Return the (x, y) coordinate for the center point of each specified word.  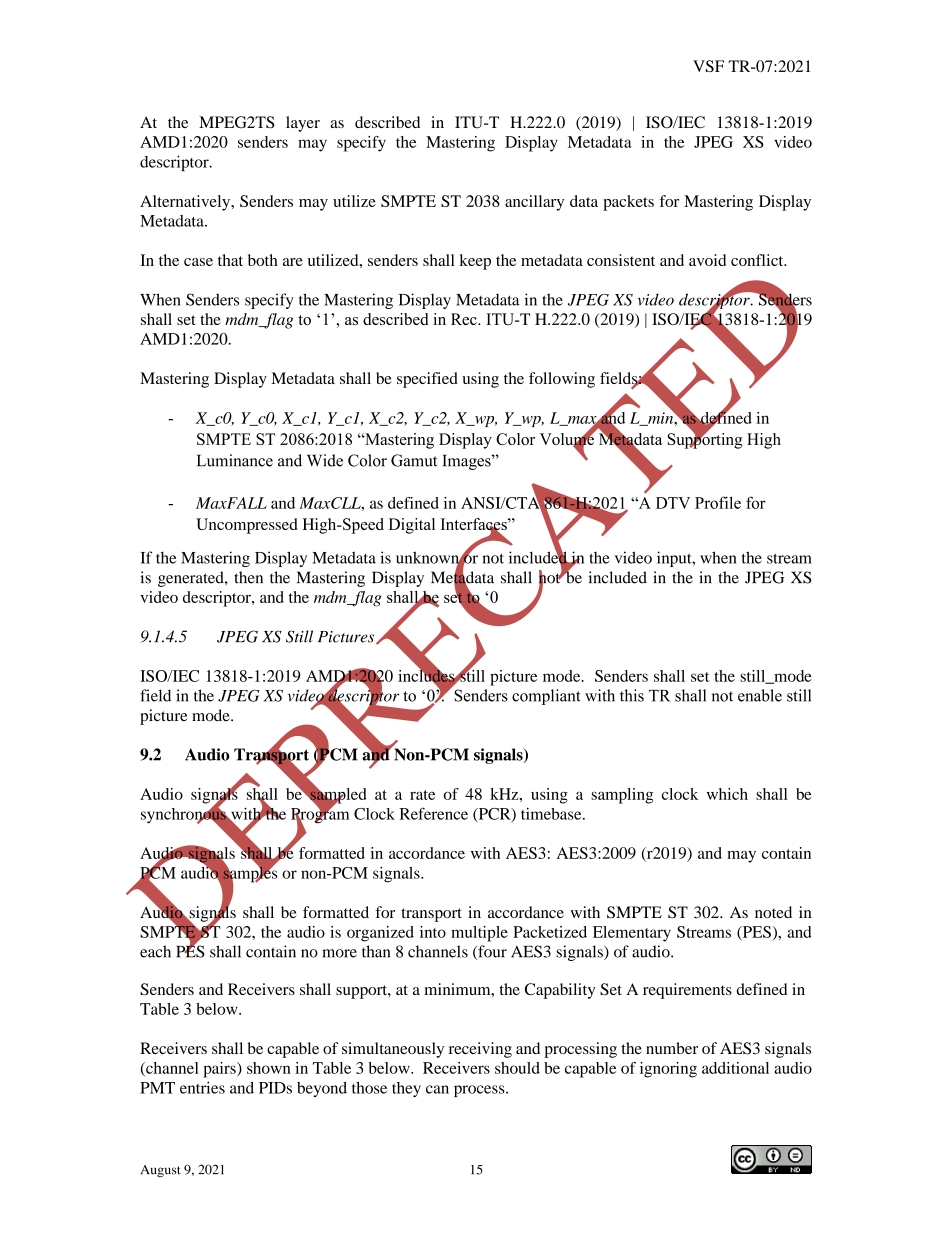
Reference (433, 813)
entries (202, 1087)
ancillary (534, 203)
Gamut (414, 460)
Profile (718, 502)
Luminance (235, 460)
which (727, 794)
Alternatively (186, 203)
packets (628, 203)
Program (320, 816)
